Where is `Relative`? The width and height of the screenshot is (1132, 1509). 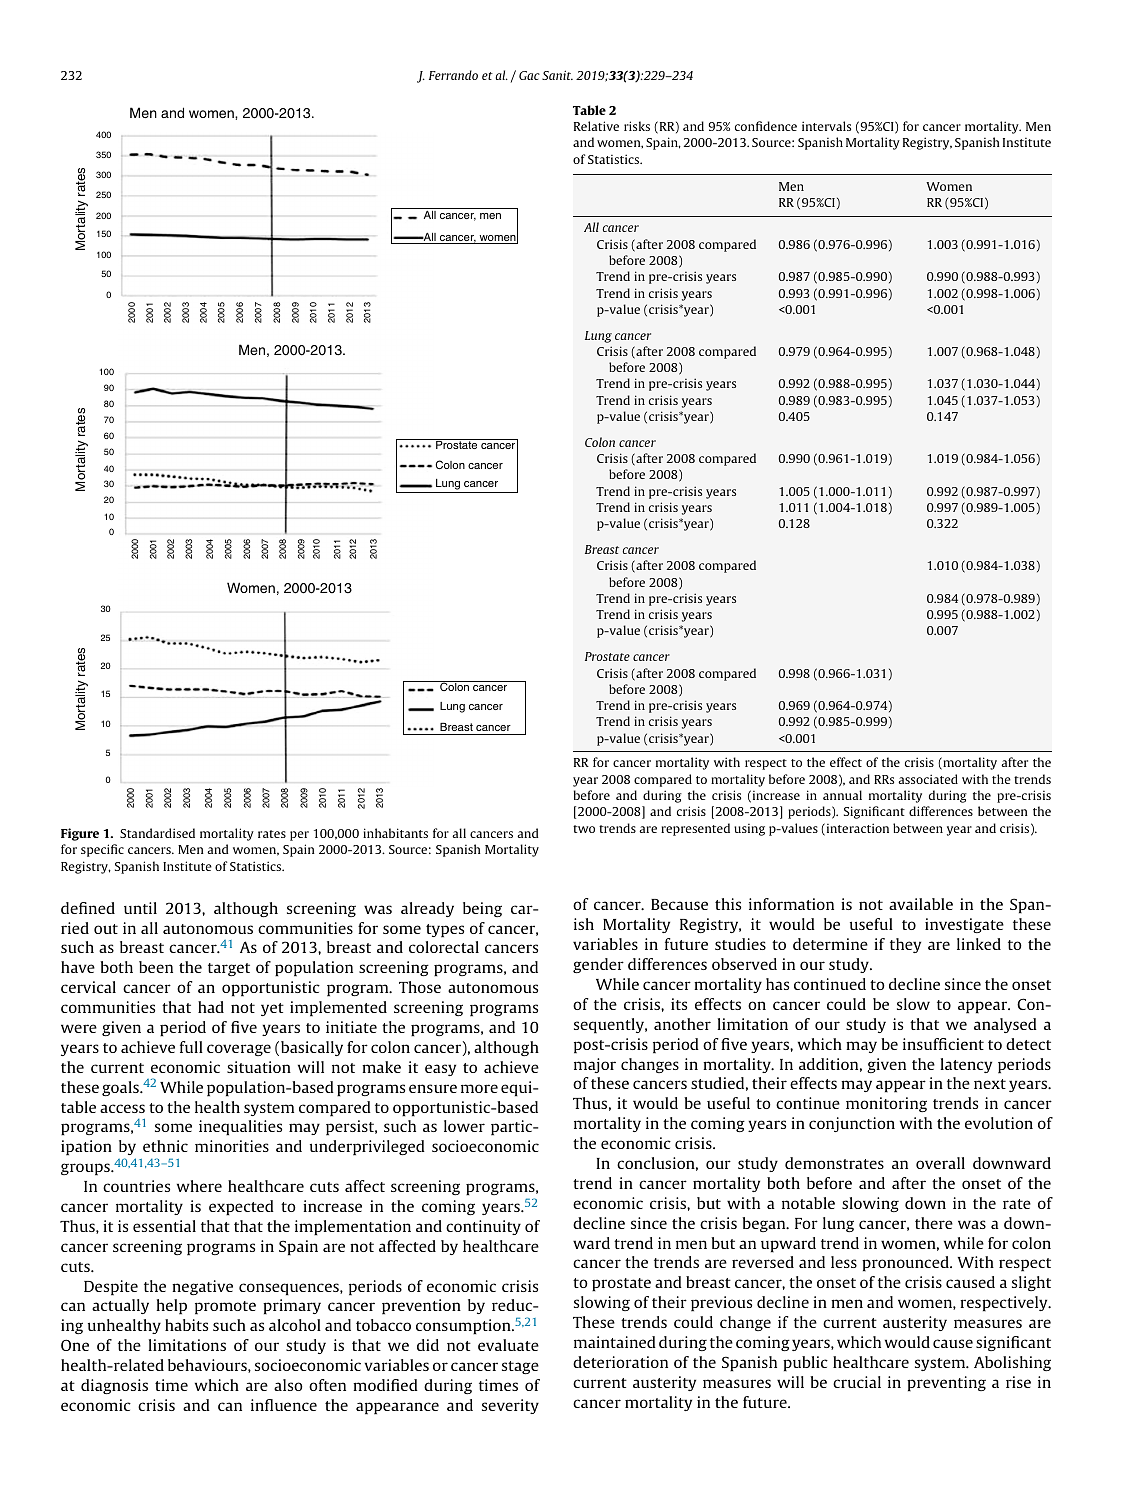
Relative is located at coordinates (596, 126).
